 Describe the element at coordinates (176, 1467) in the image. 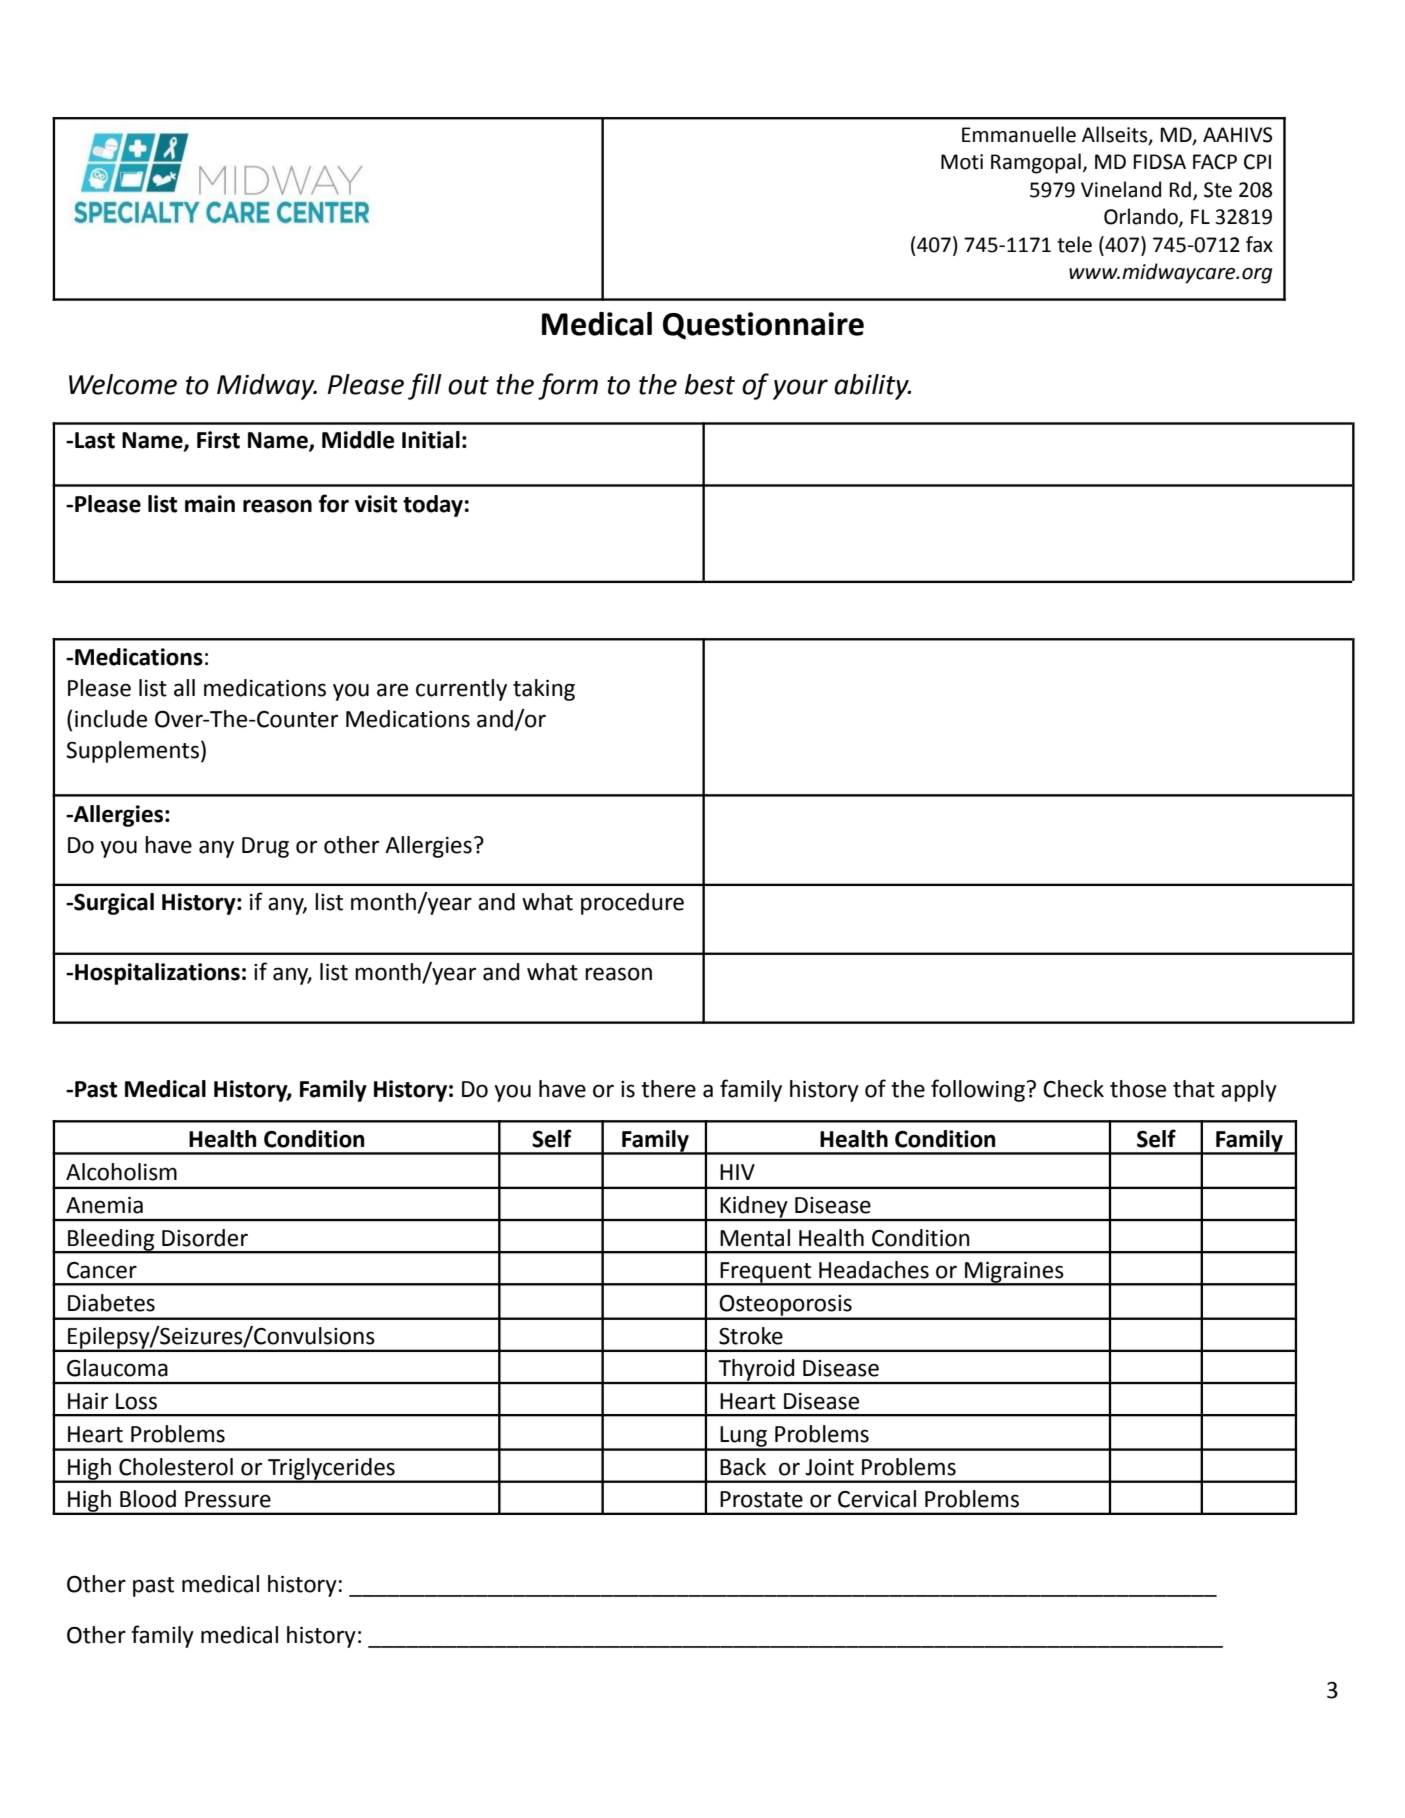

I see `Cholesterol` at that location.
